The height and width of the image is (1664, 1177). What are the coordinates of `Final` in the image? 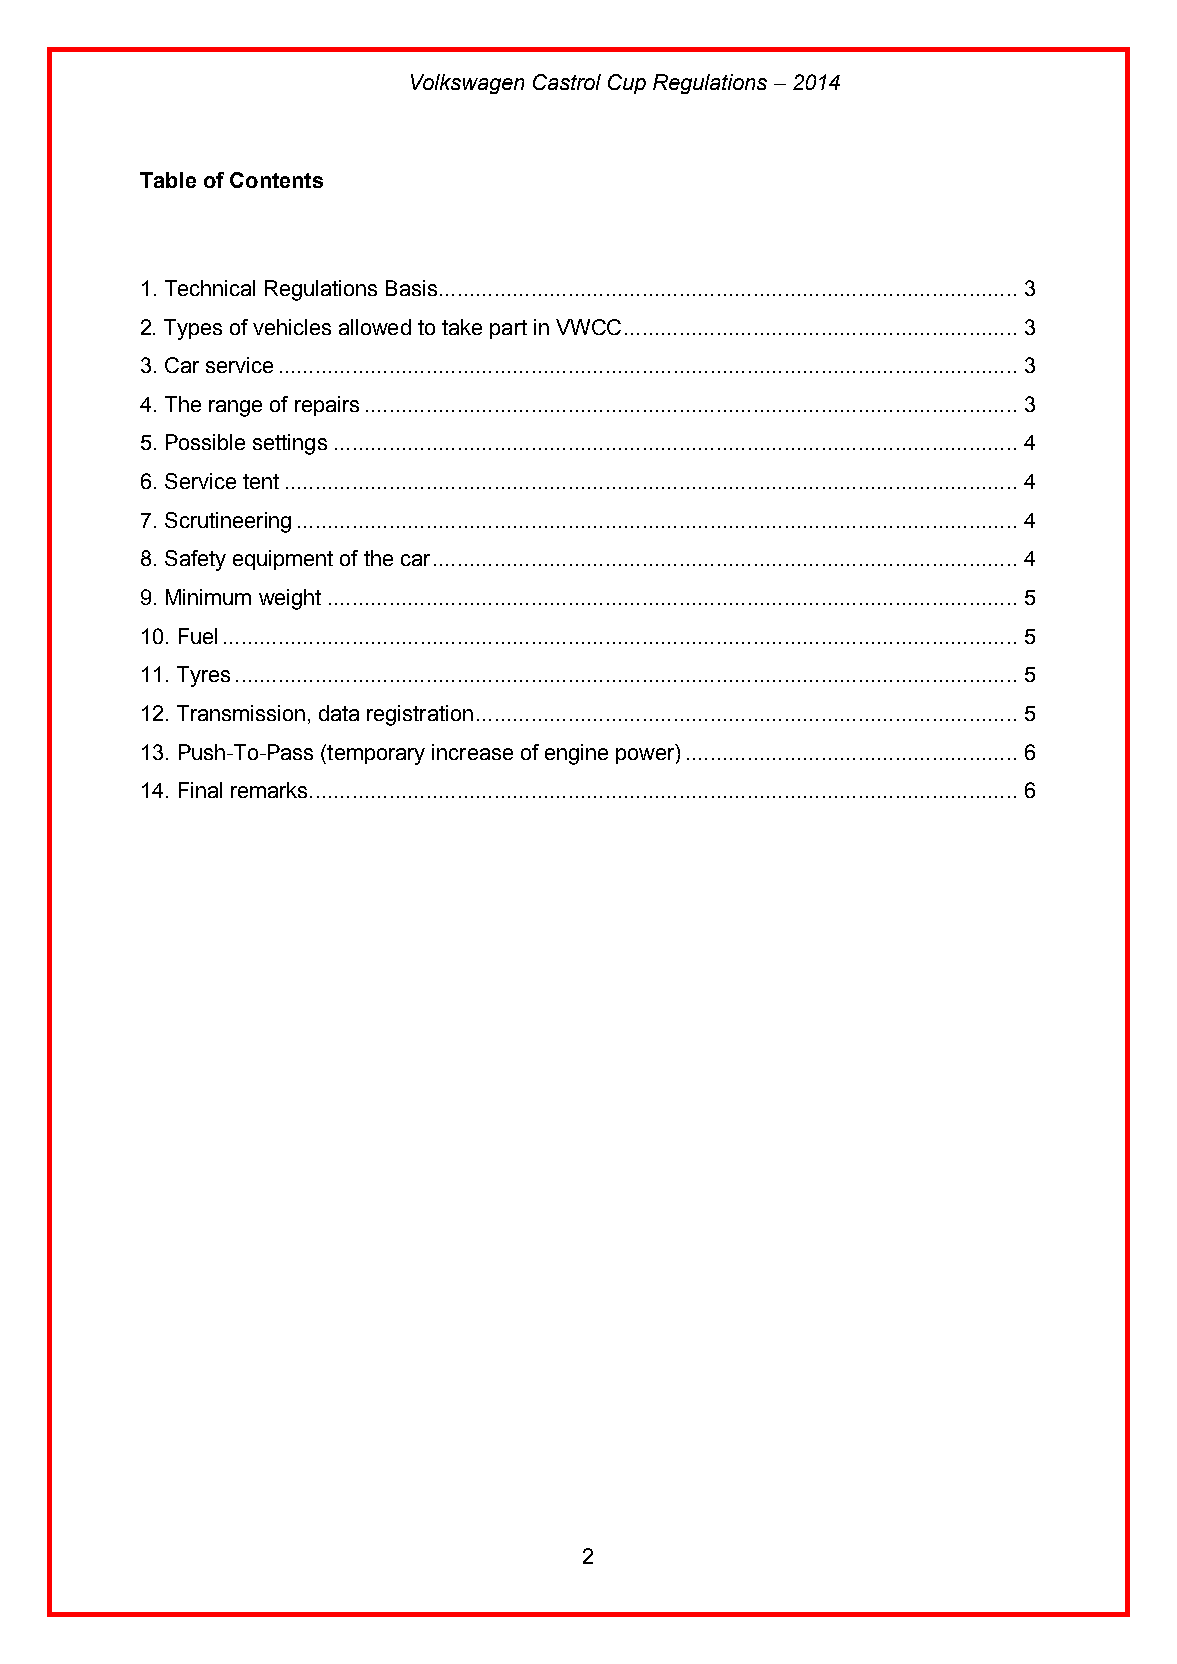 It's located at (200, 790).
